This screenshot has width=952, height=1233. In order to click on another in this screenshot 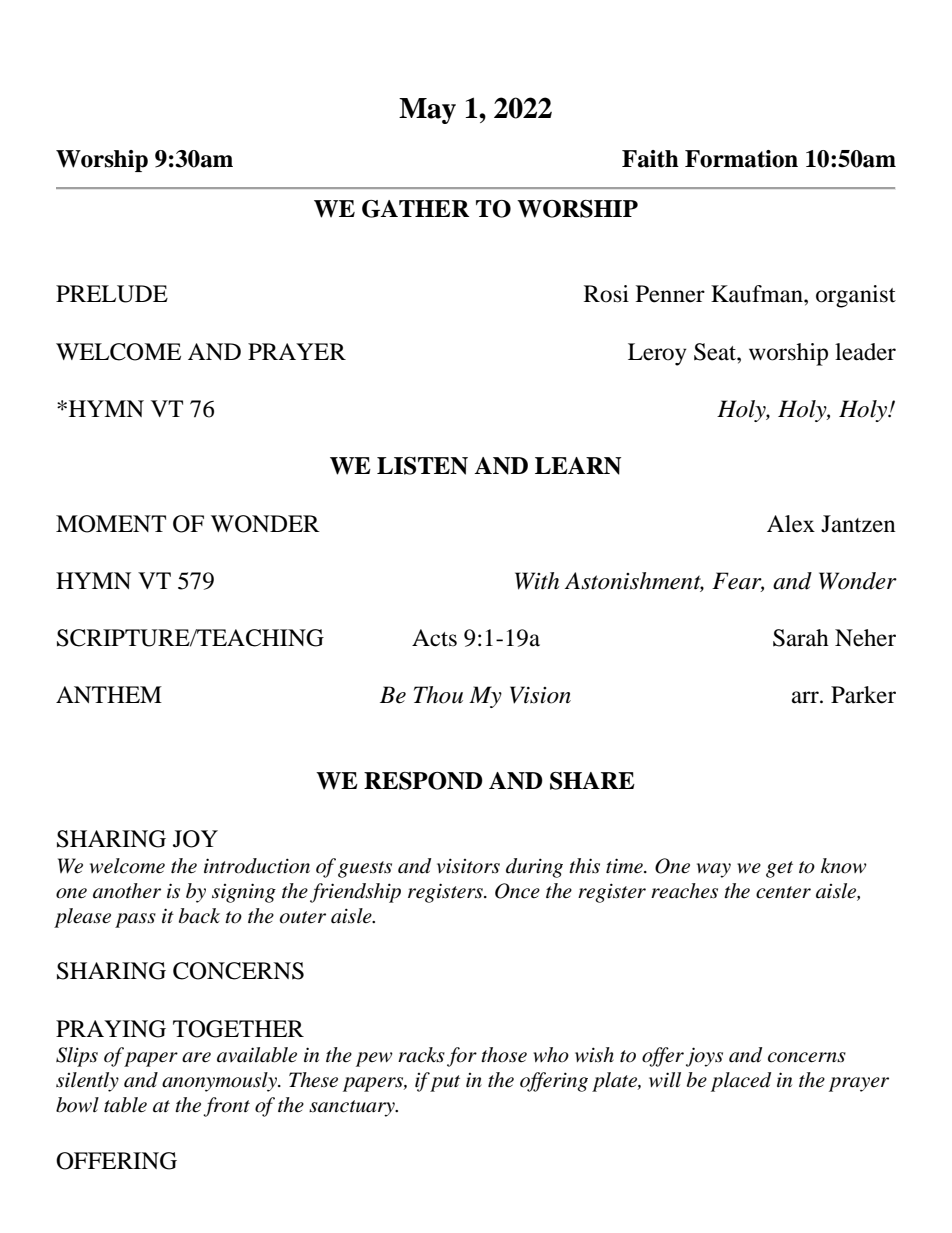, I will do `click(127, 891)`.
